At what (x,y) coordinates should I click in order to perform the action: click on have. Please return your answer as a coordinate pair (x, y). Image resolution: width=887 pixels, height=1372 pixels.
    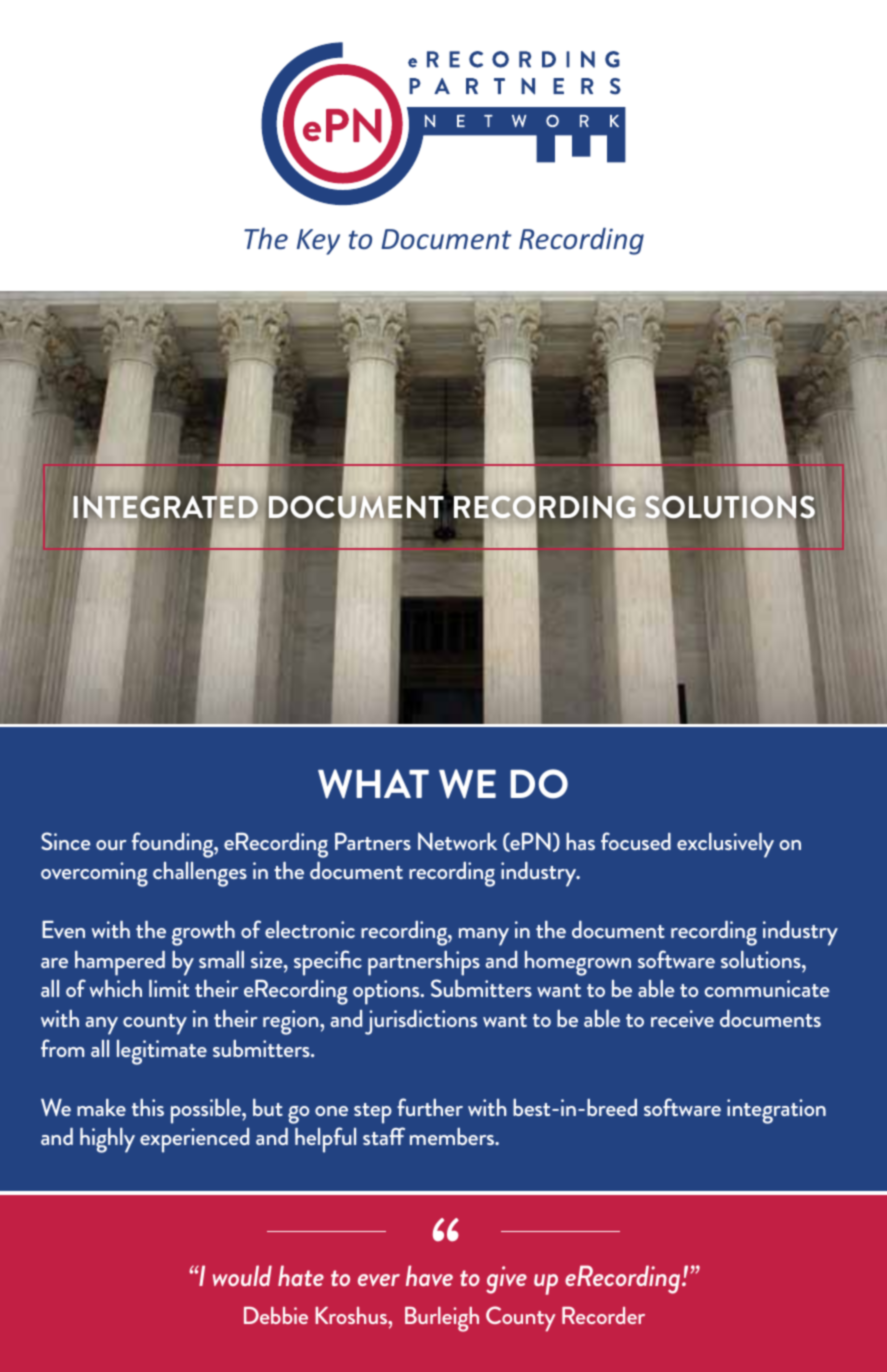
    Looking at the image, I should click on (429, 1275).
